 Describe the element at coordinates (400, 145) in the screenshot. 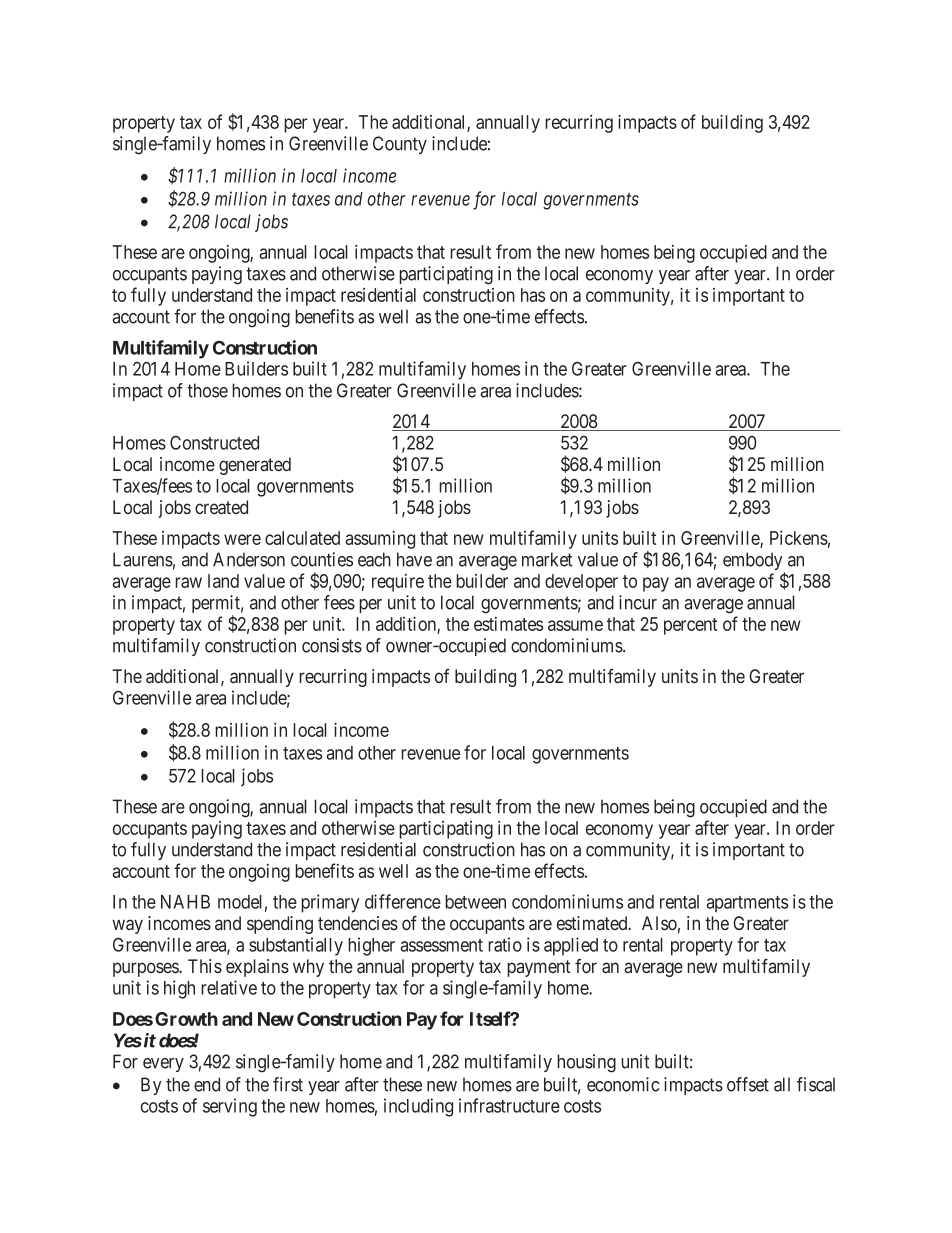

I see `County` at that location.
